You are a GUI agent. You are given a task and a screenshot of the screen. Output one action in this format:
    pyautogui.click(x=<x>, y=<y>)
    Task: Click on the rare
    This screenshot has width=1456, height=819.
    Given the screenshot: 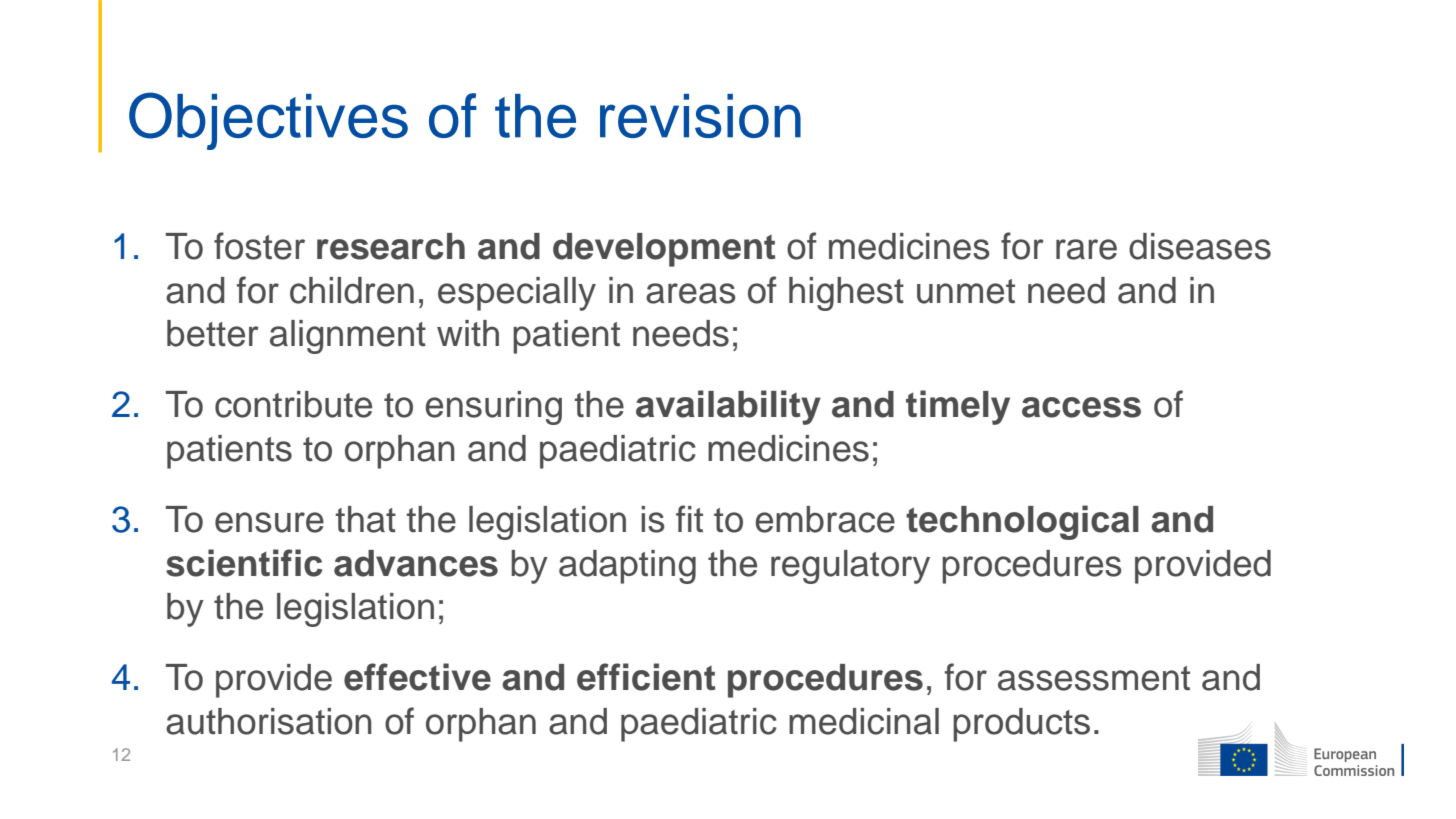 What is the action you would take?
    pyautogui.click(x=1086, y=249)
